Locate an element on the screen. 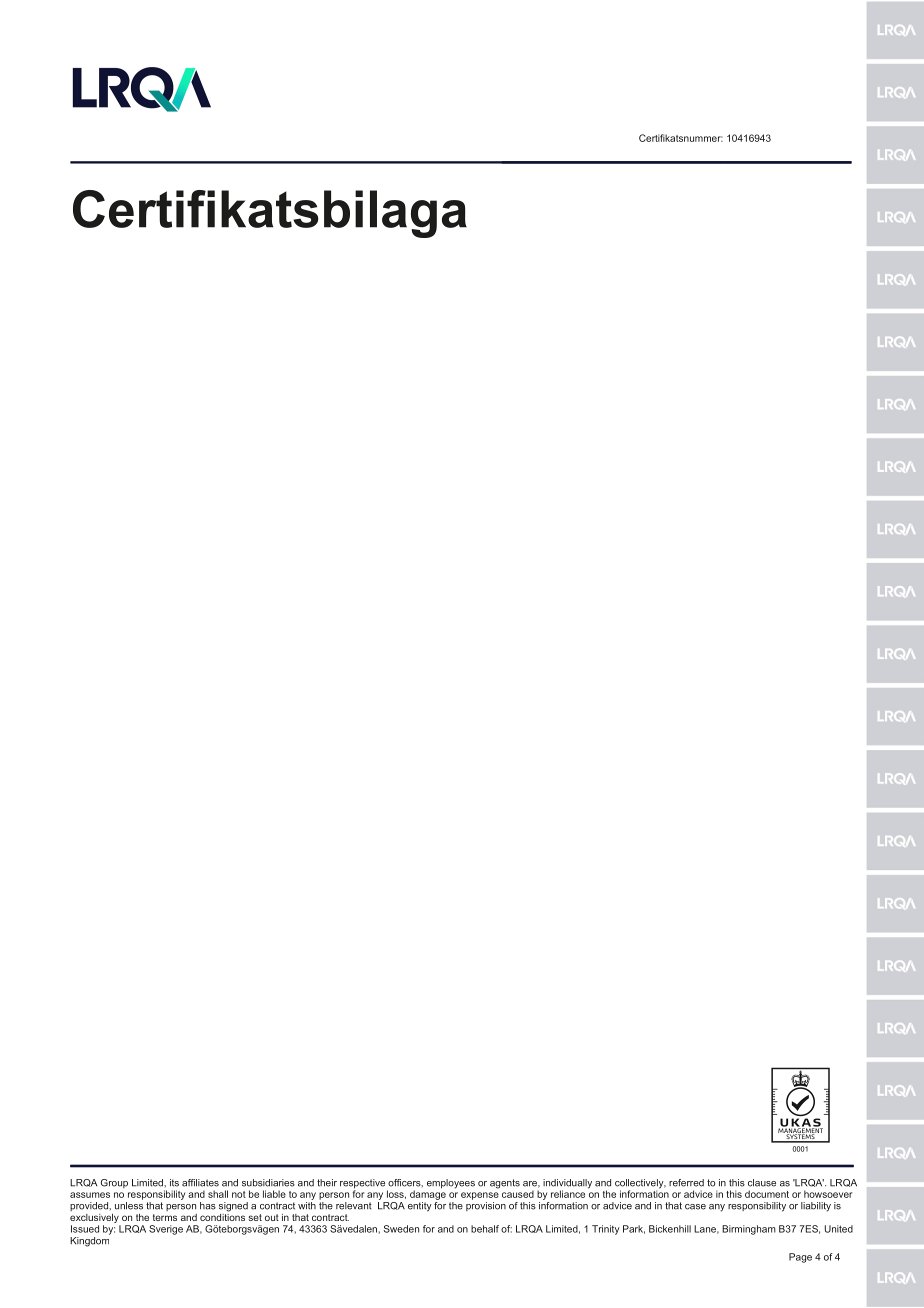 Image resolution: width=924 pixels, height=1308 pixels. Trinity is located at coordinates (606, 1230).
